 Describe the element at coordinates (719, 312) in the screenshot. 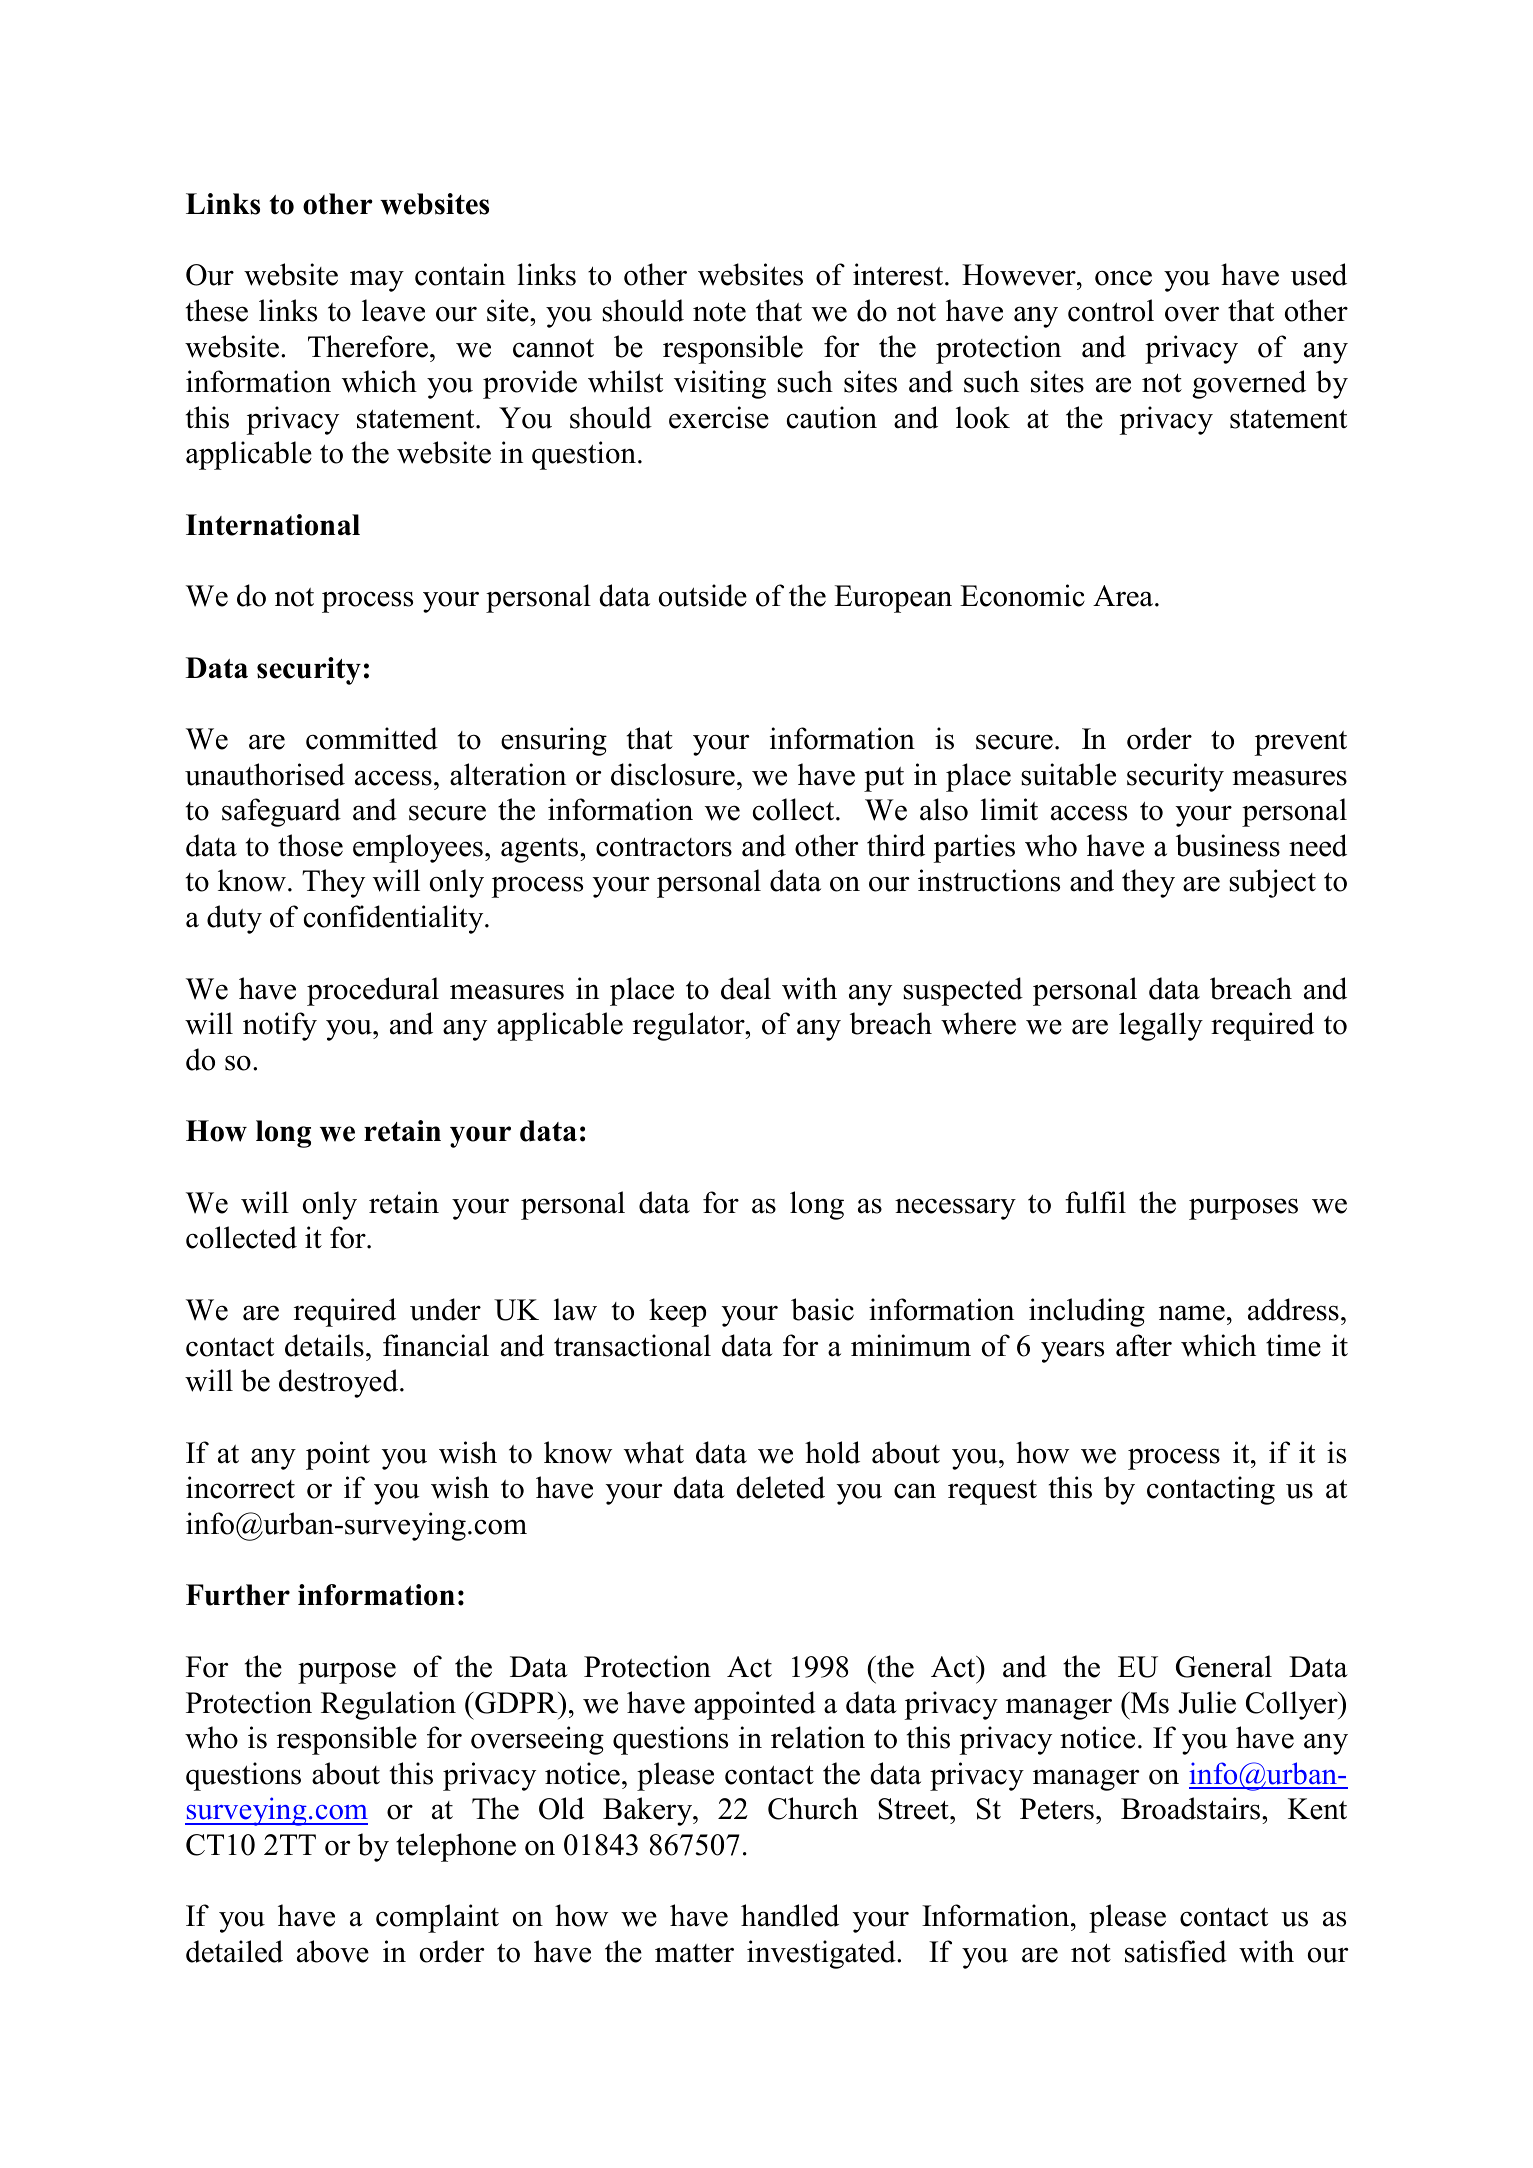

I see `note` at that location.
